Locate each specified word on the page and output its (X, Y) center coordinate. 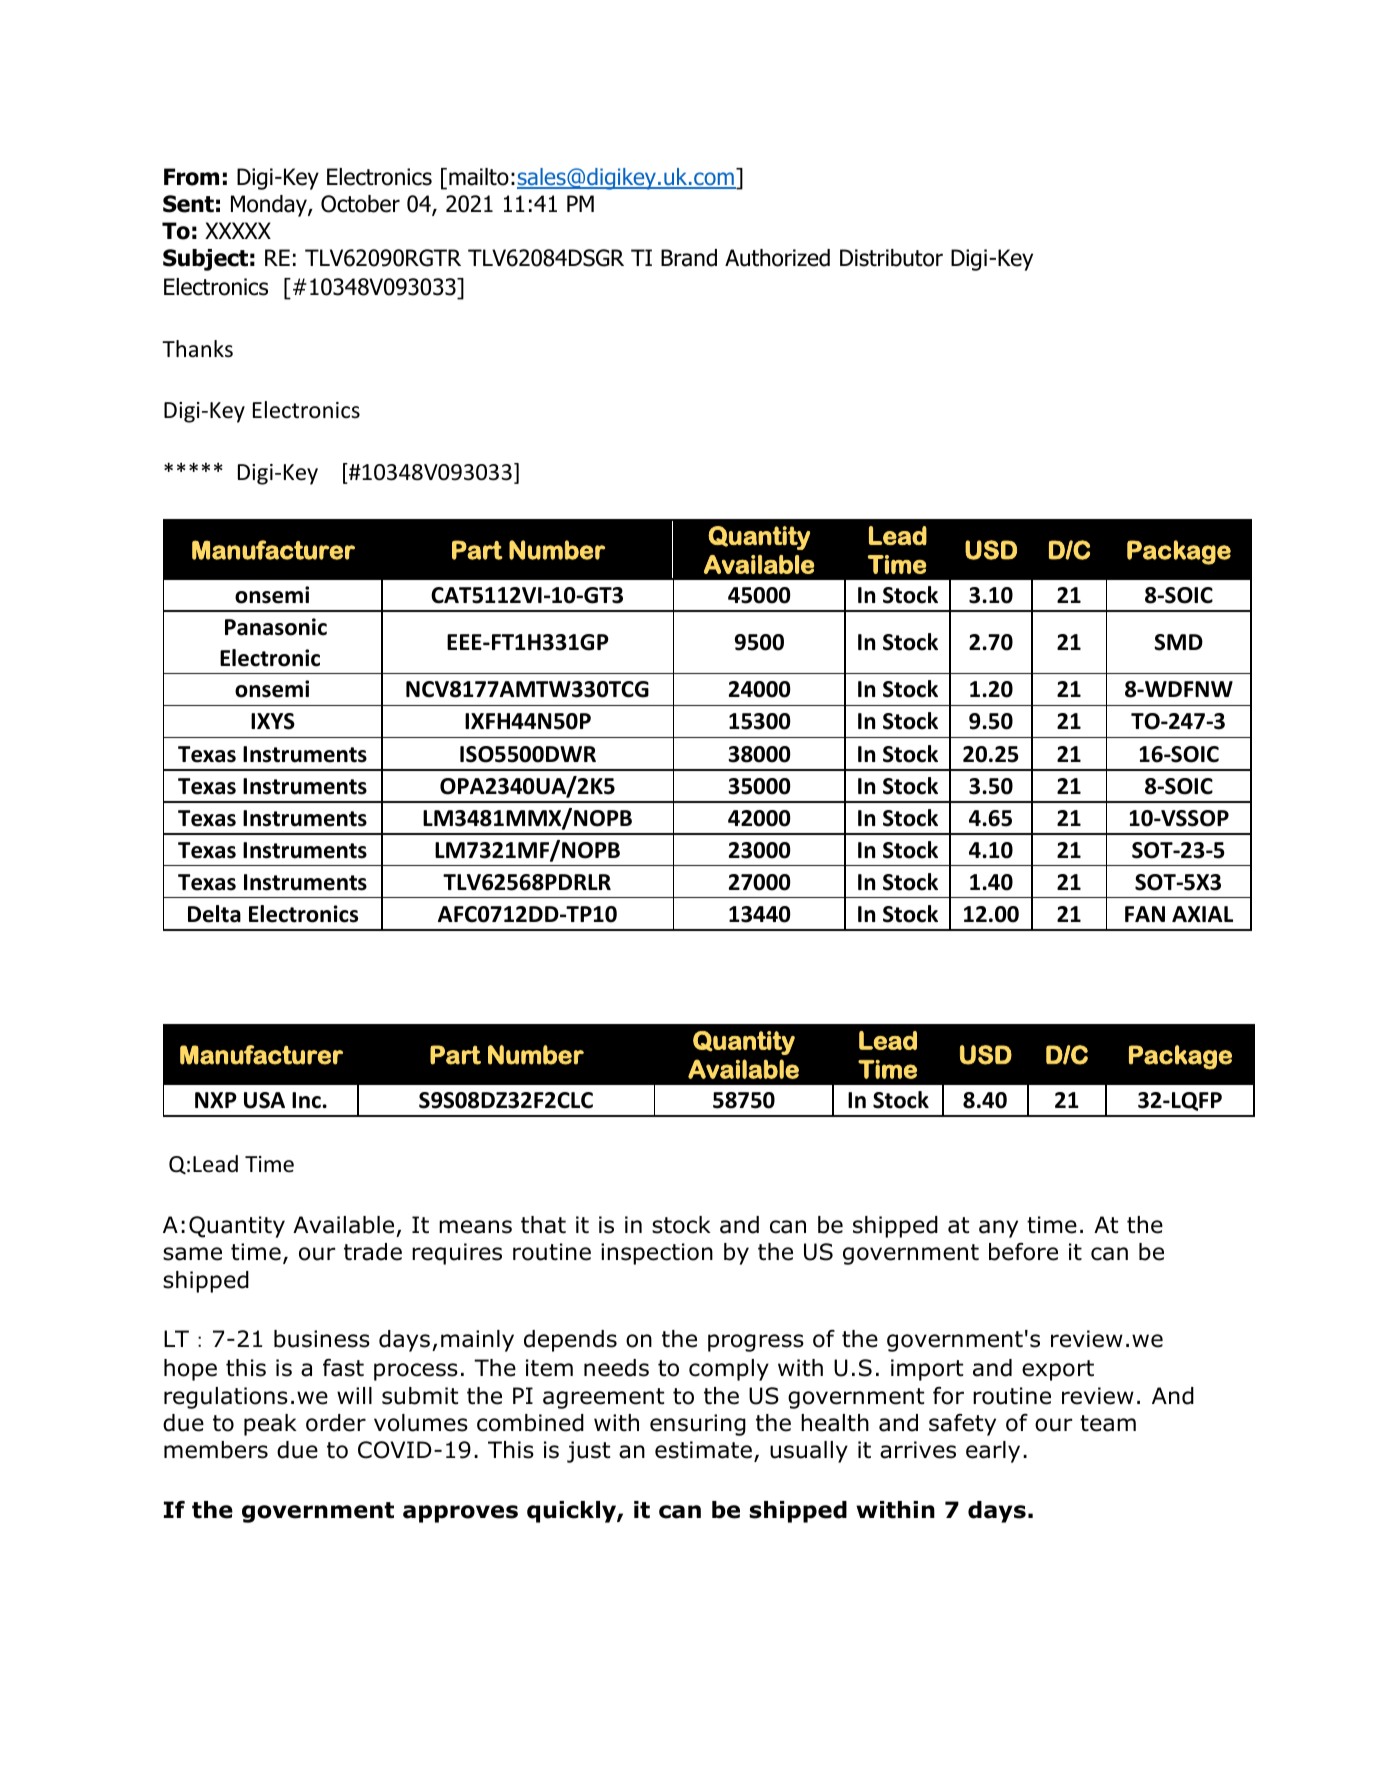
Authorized (777, 258)
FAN (1145, 914)
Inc (306, 1100)
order (336, 1423)
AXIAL (1202, 914)
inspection (657, 1254)
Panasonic (276, 627)
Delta (214, 914)
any (998, 1229)
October (360, 204)
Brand (689, 258)
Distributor (891, 258)
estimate (703, 1450)
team (1108, 1423)
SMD (1178, 642)
